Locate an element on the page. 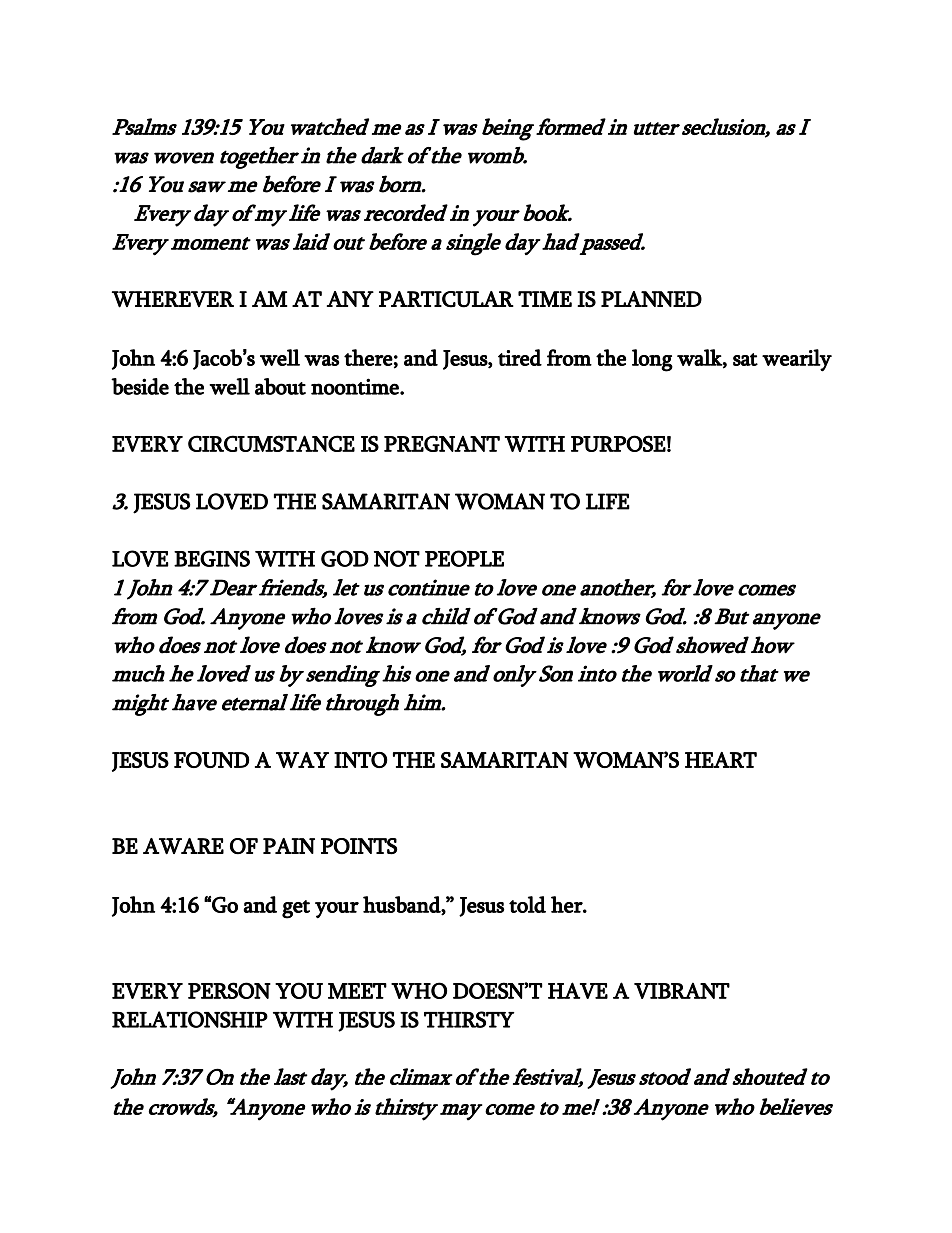 The height and width of the page is (1233, 952). CIRCUMSTANCE is located at coordinates (271, 443).
